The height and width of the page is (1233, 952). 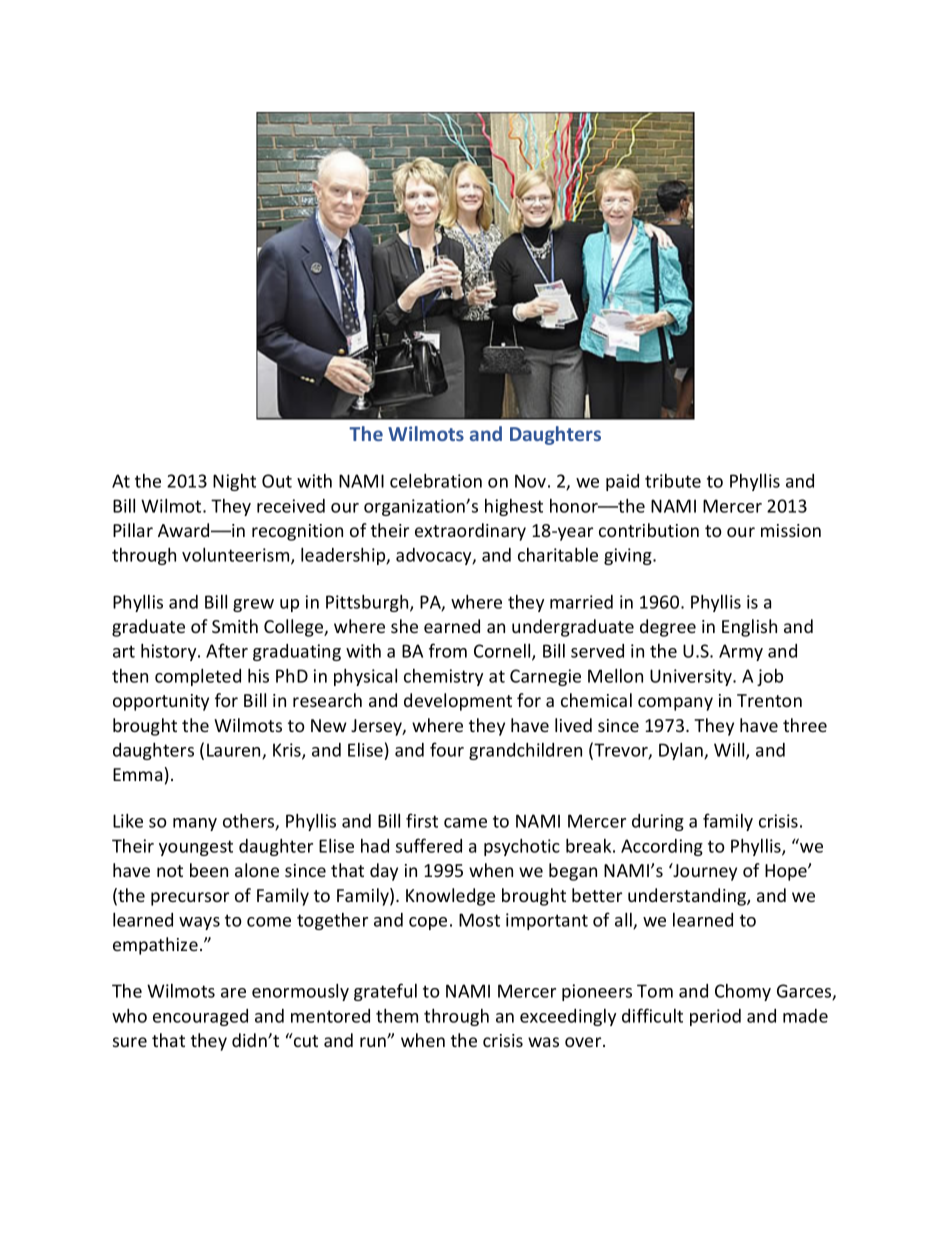 What do you see at coordinates (715, 1017) in the page?
I see `period` at bounding box center [715, 1017].
